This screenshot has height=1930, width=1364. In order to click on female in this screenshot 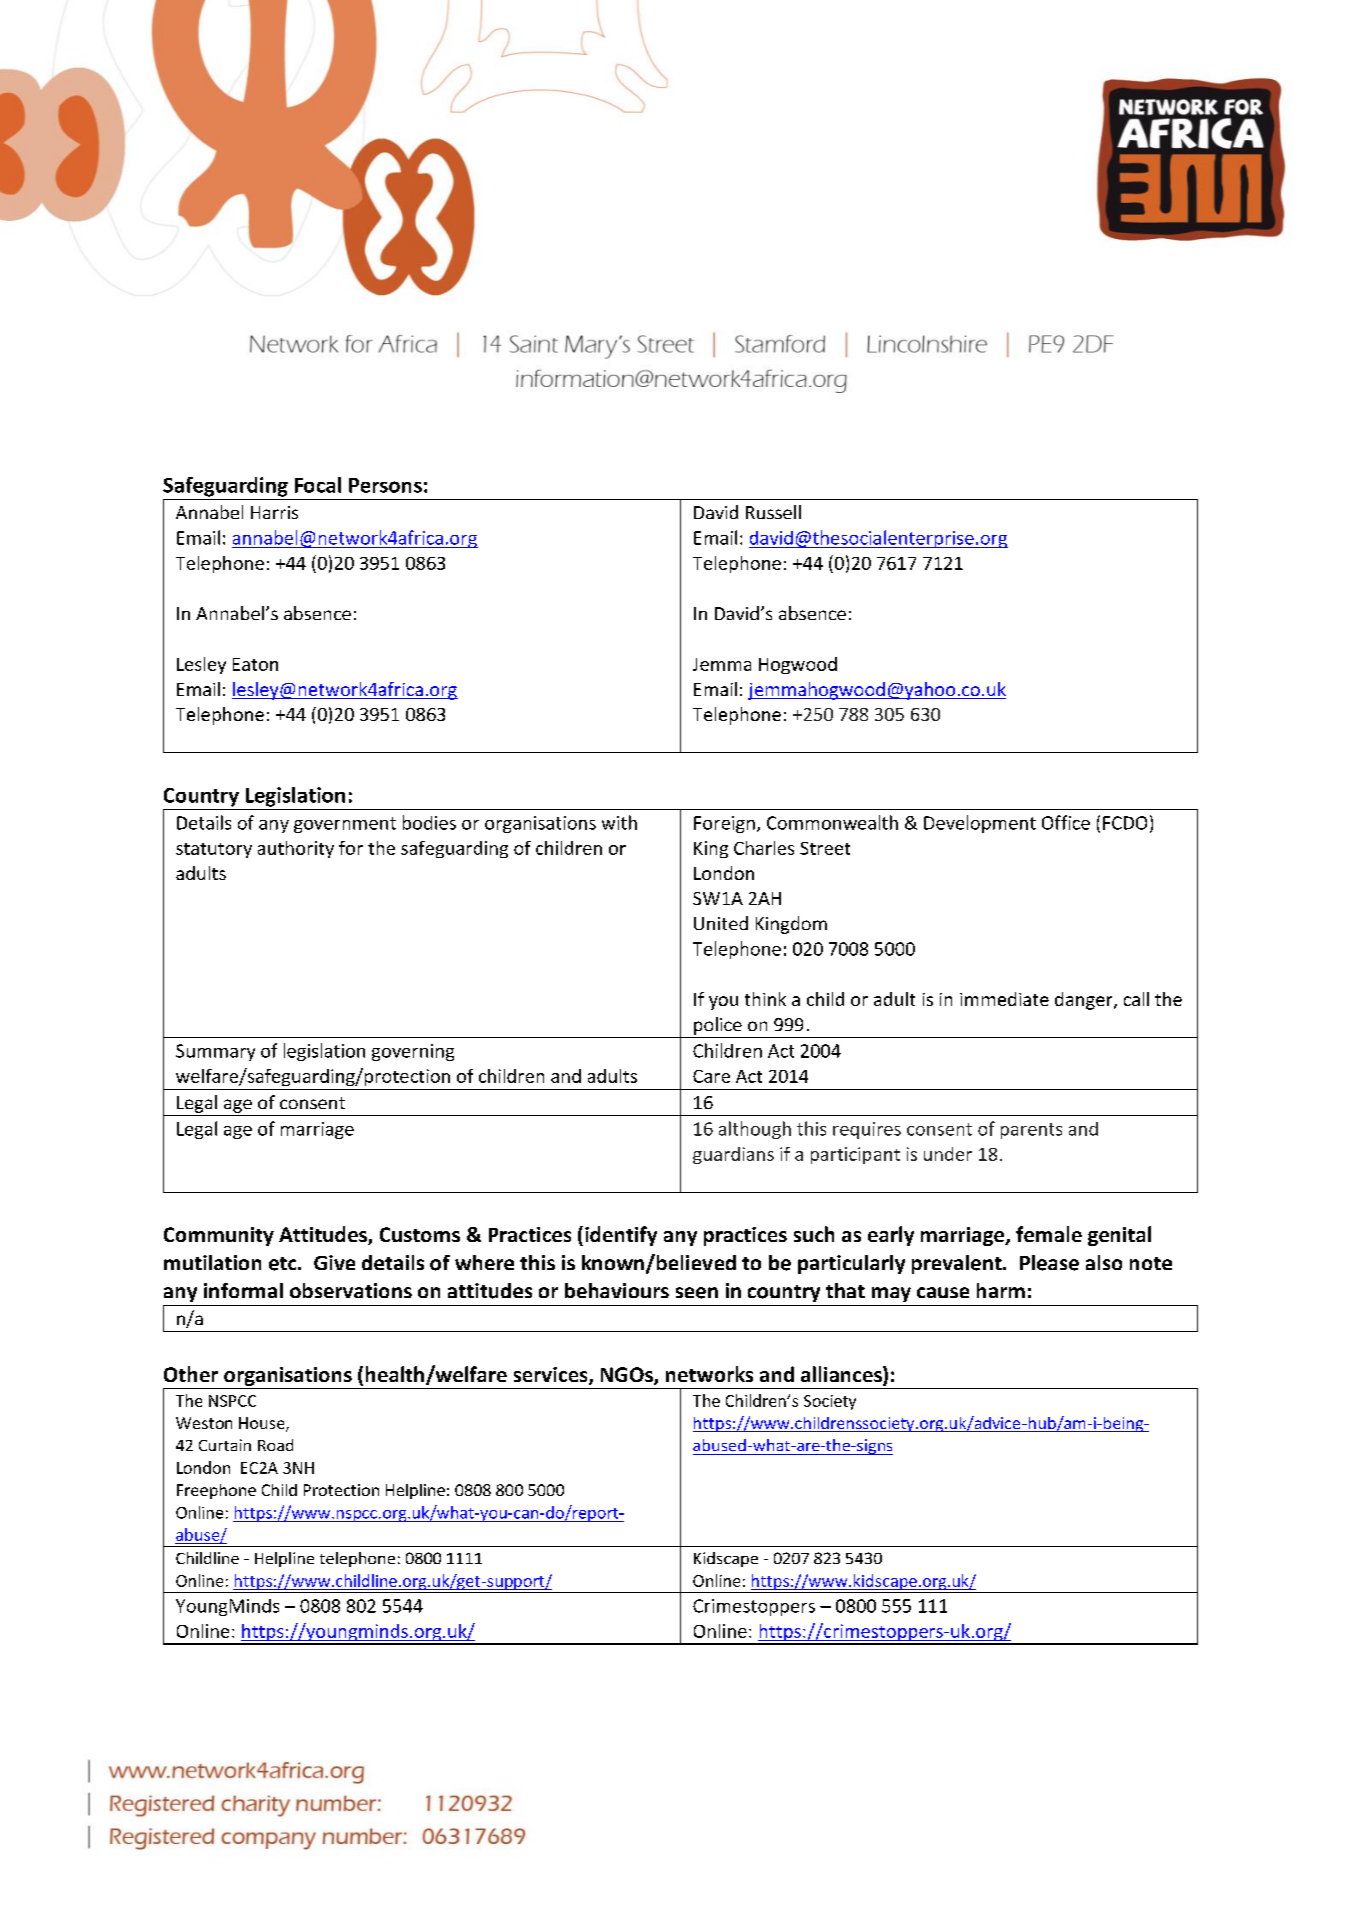, I will do `click(1049, 1234)`.
